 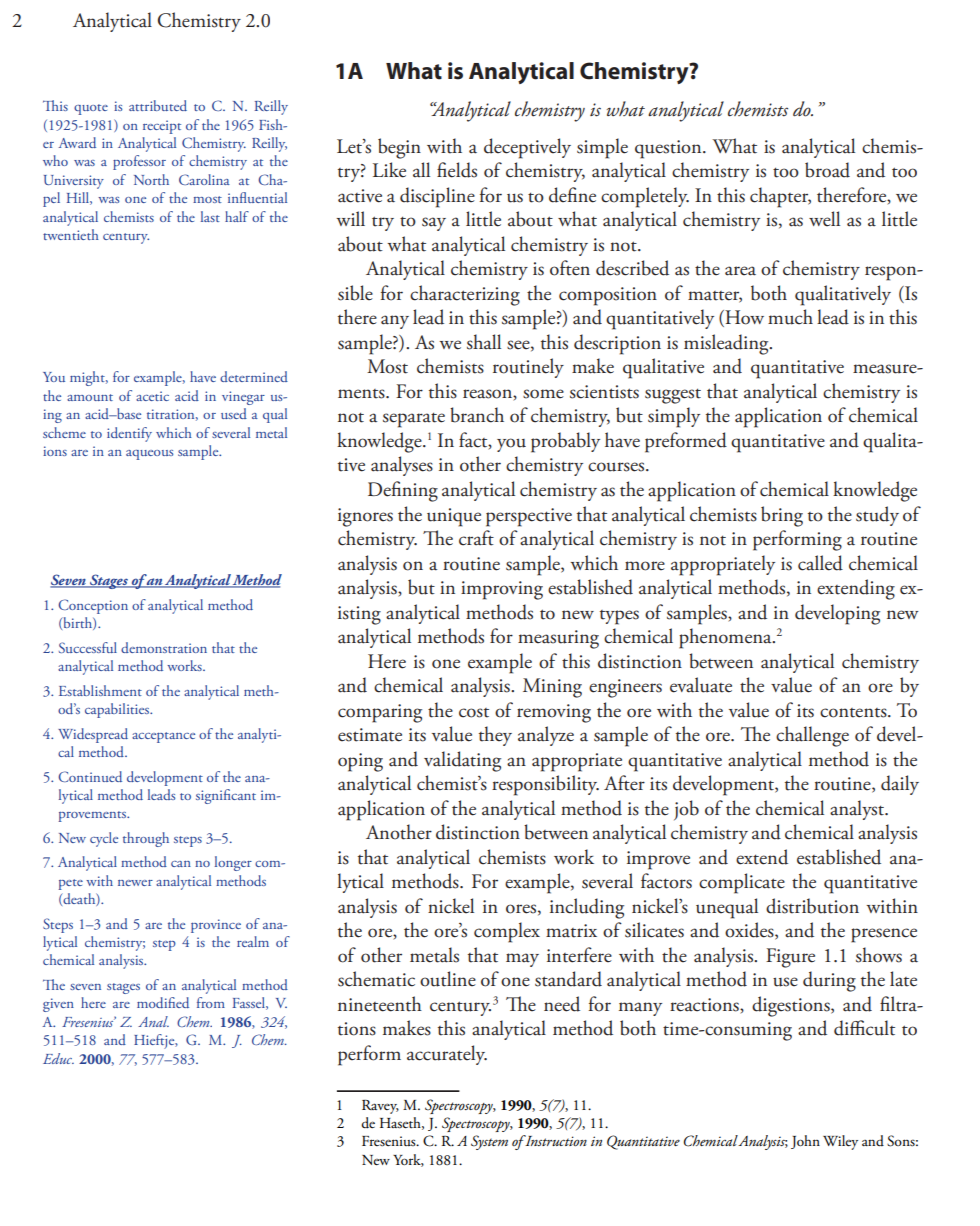 I want to click on receipt, so click(x=162, y=127).
